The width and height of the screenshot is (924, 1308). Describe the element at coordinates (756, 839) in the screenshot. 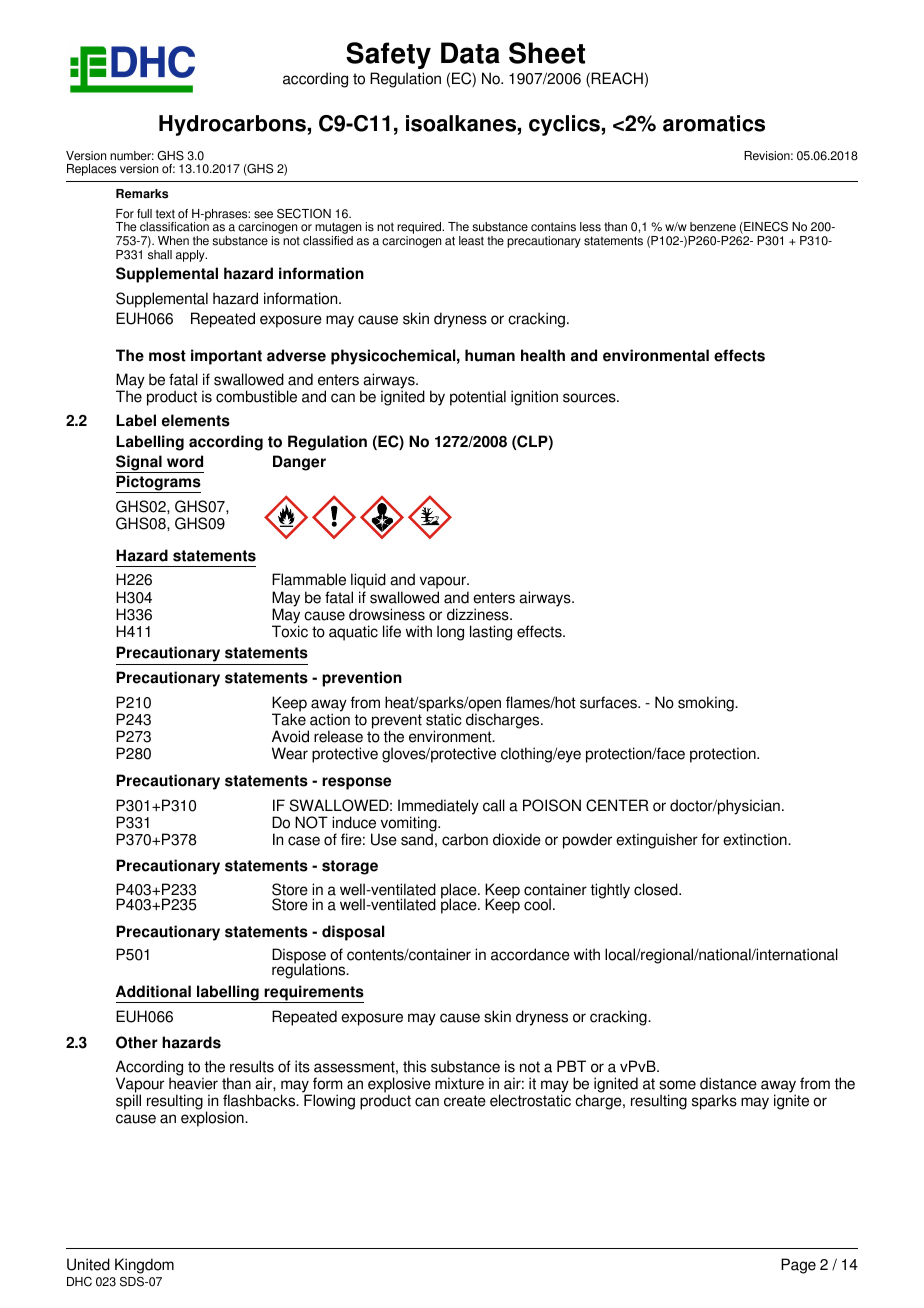

I see `extinction` at that location.
